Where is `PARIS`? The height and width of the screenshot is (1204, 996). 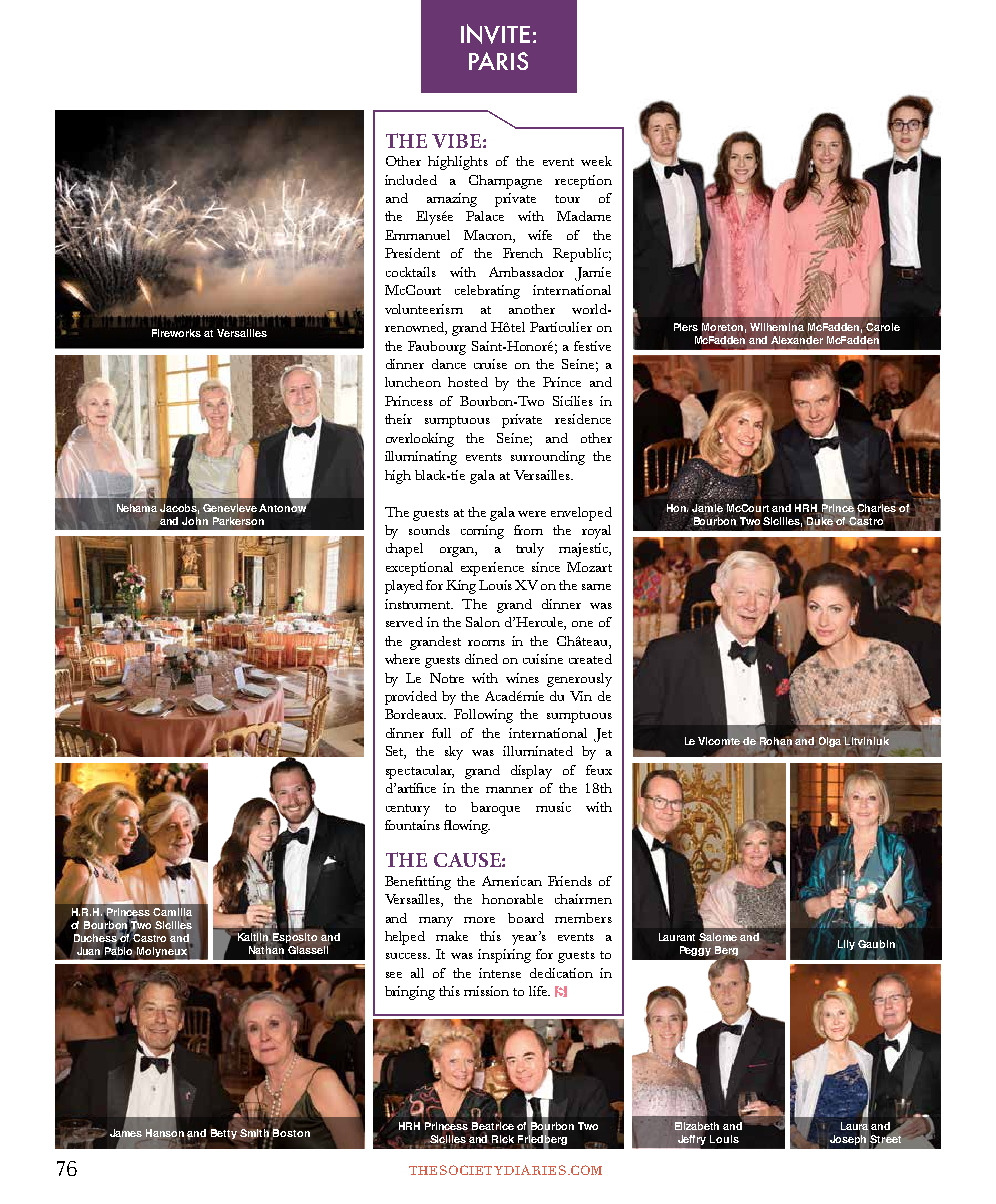
PARIS is located at coordinates (498, 61).
